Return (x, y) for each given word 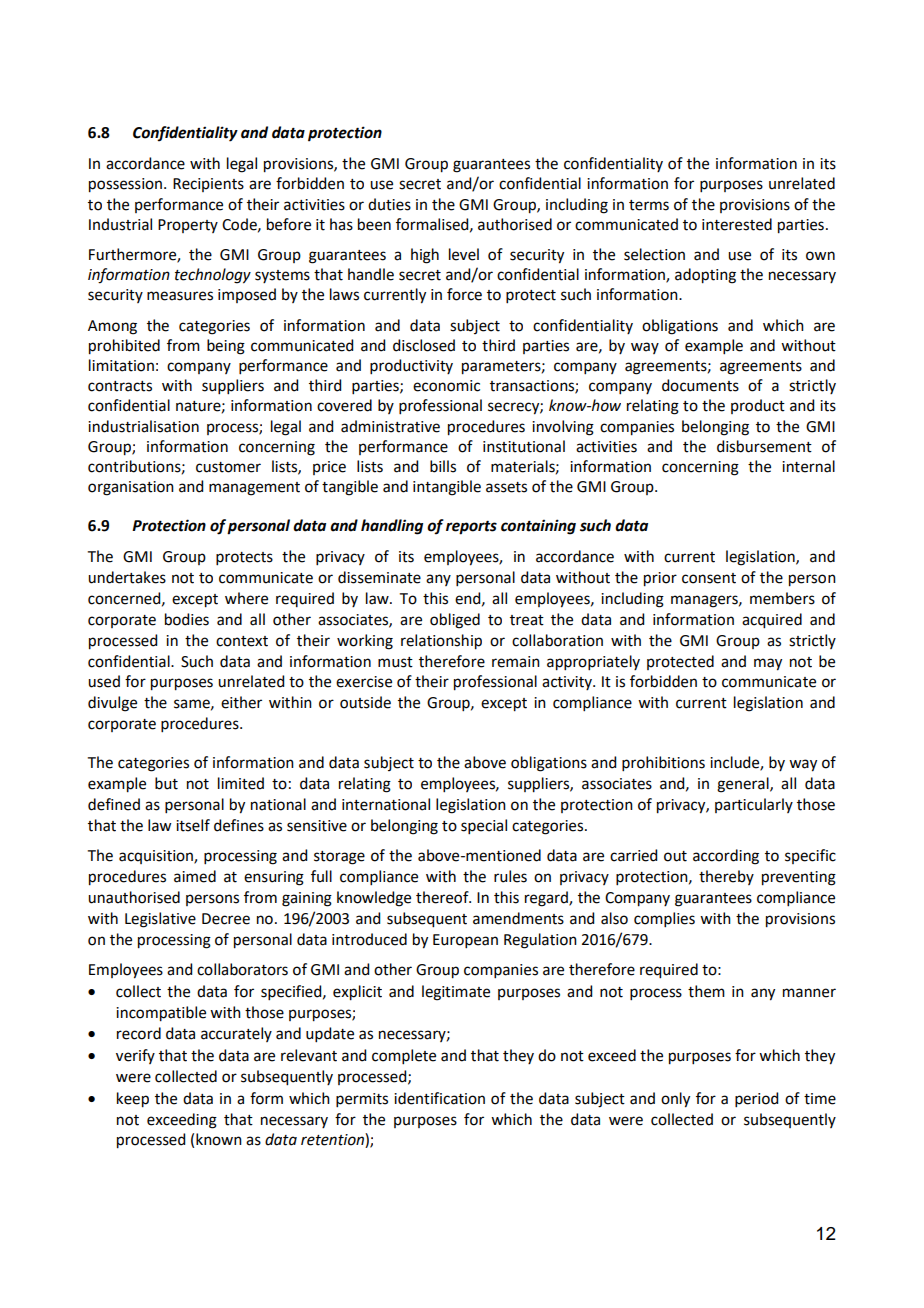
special (484, 826)
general (744, 785)
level (464, 254)
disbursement (764, 446)
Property (188, 226)
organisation (131, 488)
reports (471, 528)
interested (737, 224)
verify (135, 1056)
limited (241, 783)
